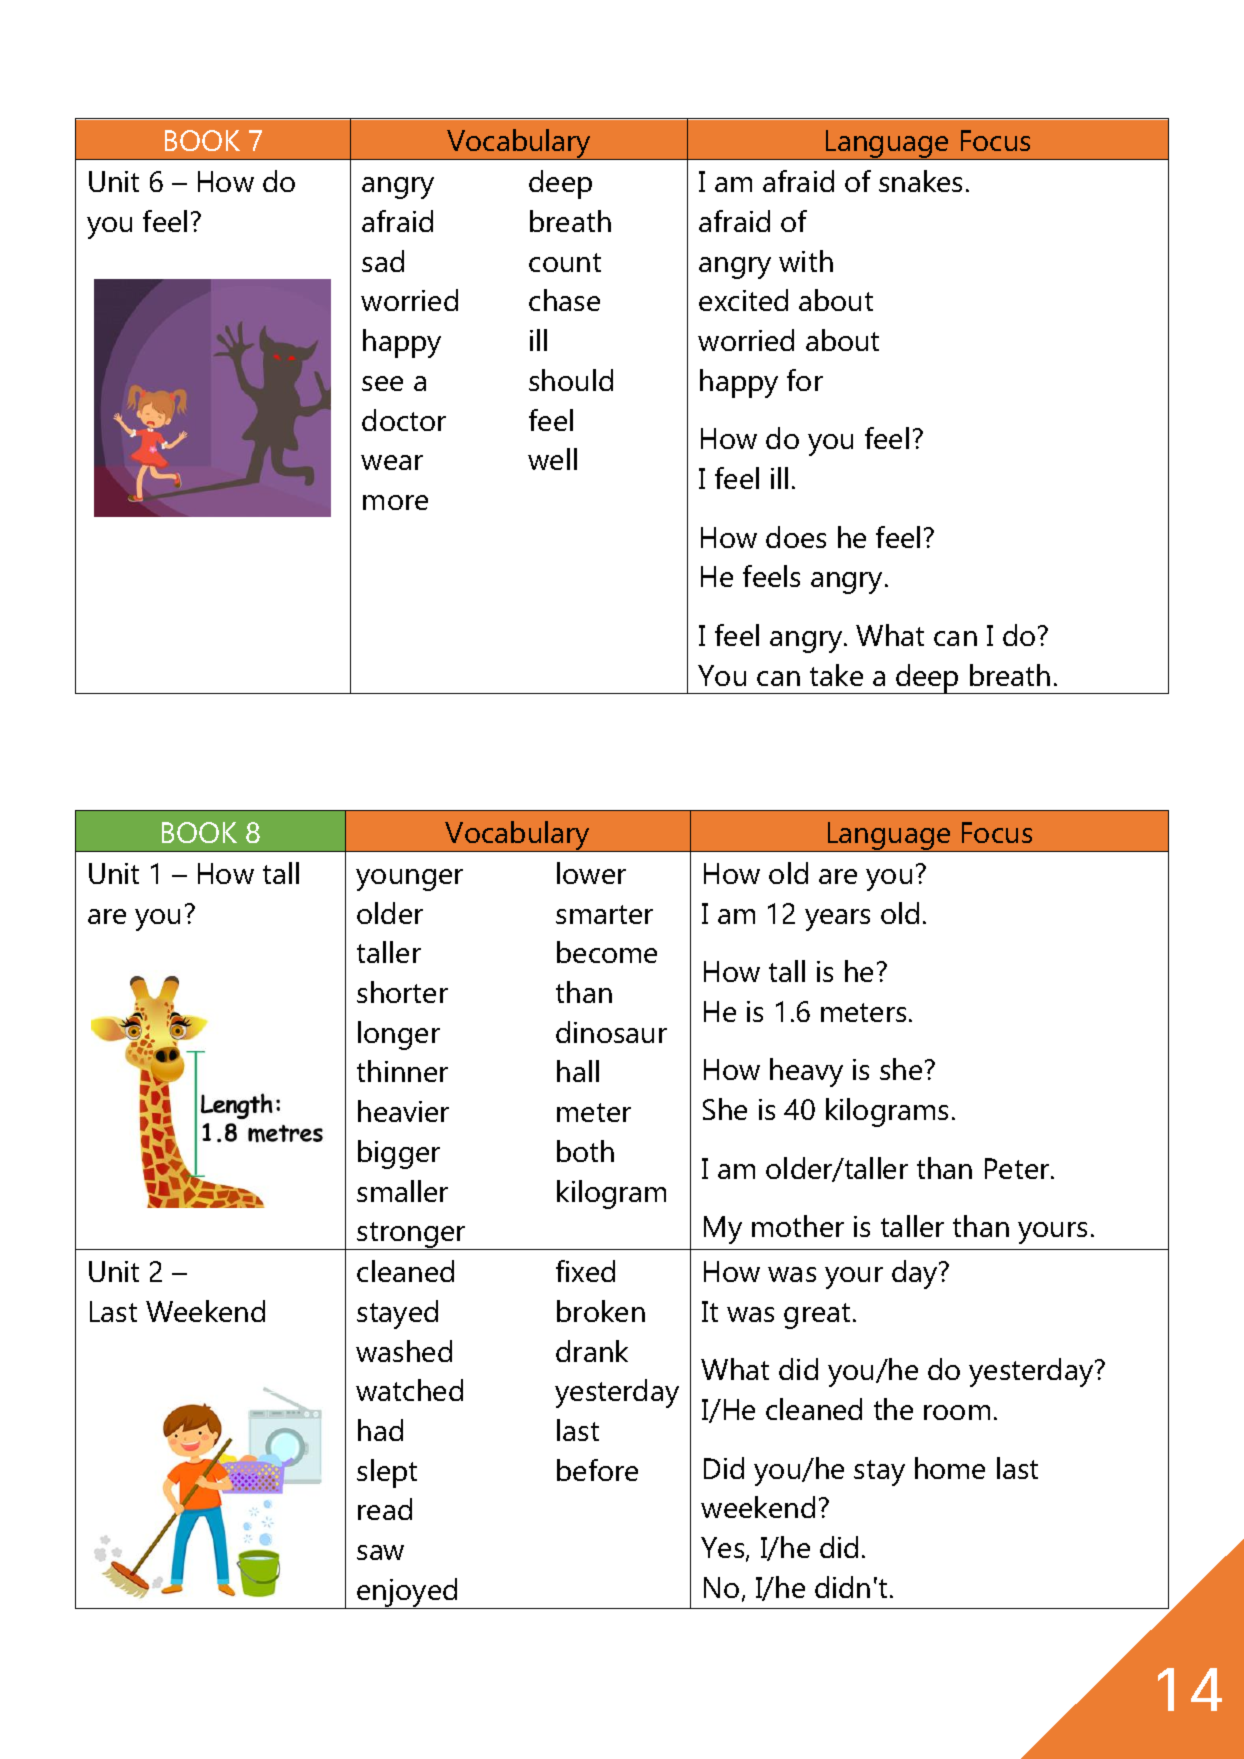  I want to click on before, so click(597, 1470).
